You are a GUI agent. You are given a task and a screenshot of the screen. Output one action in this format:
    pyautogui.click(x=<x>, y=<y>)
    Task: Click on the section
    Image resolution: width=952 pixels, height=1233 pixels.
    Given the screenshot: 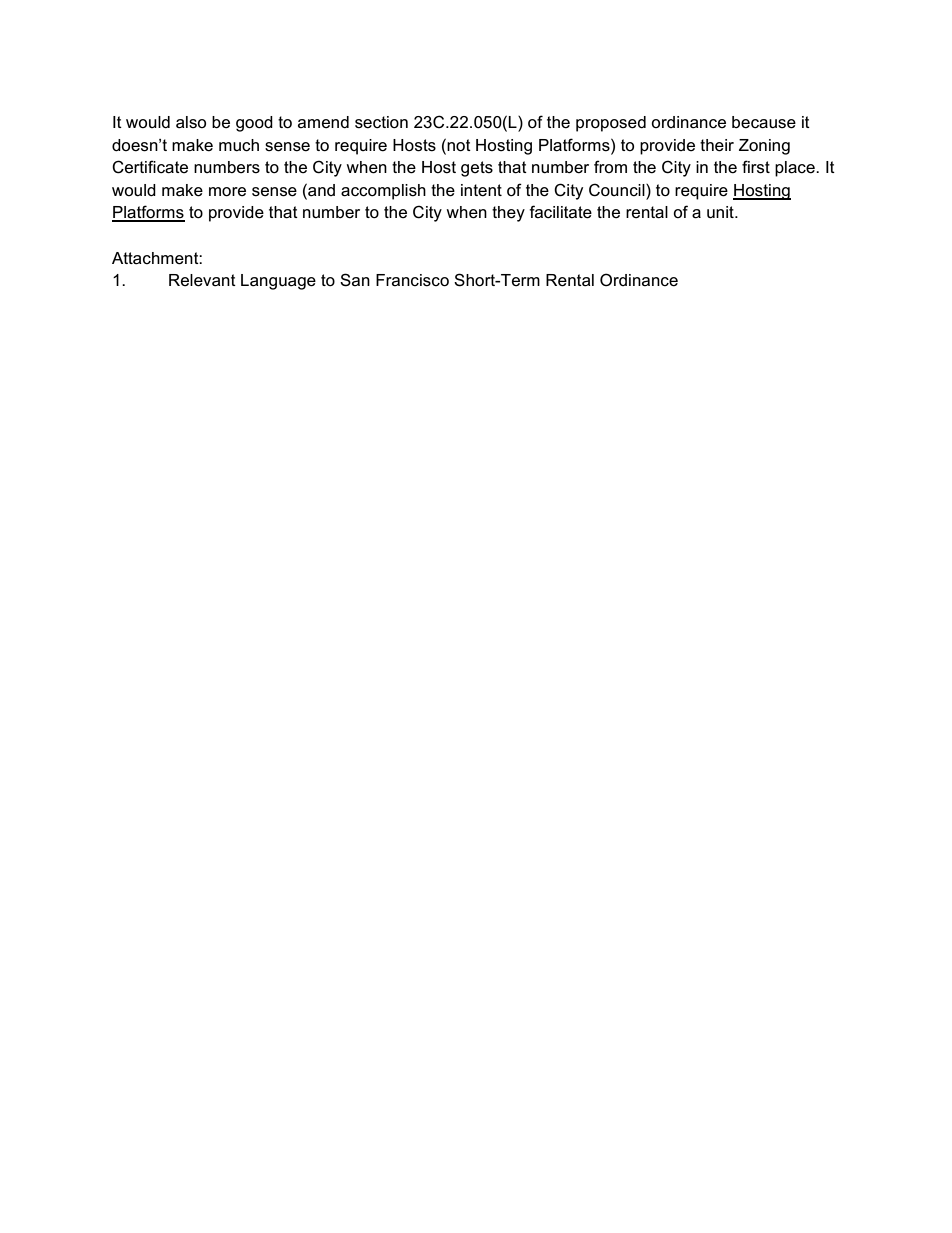 What is the action you would take?
    pyautogui.click(x=381, y=122)
